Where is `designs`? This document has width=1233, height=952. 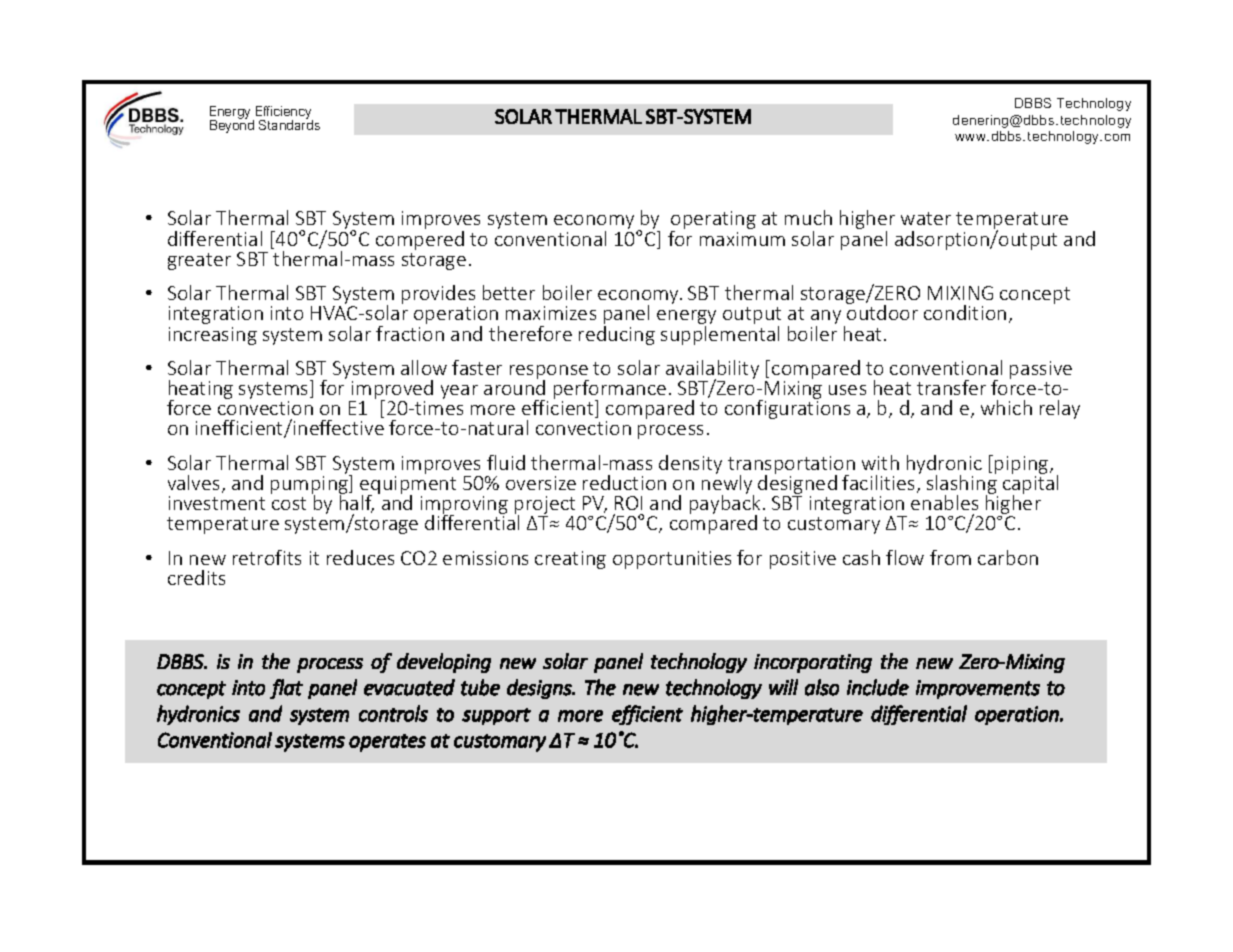
designs is located at coordinates (540, 689).
